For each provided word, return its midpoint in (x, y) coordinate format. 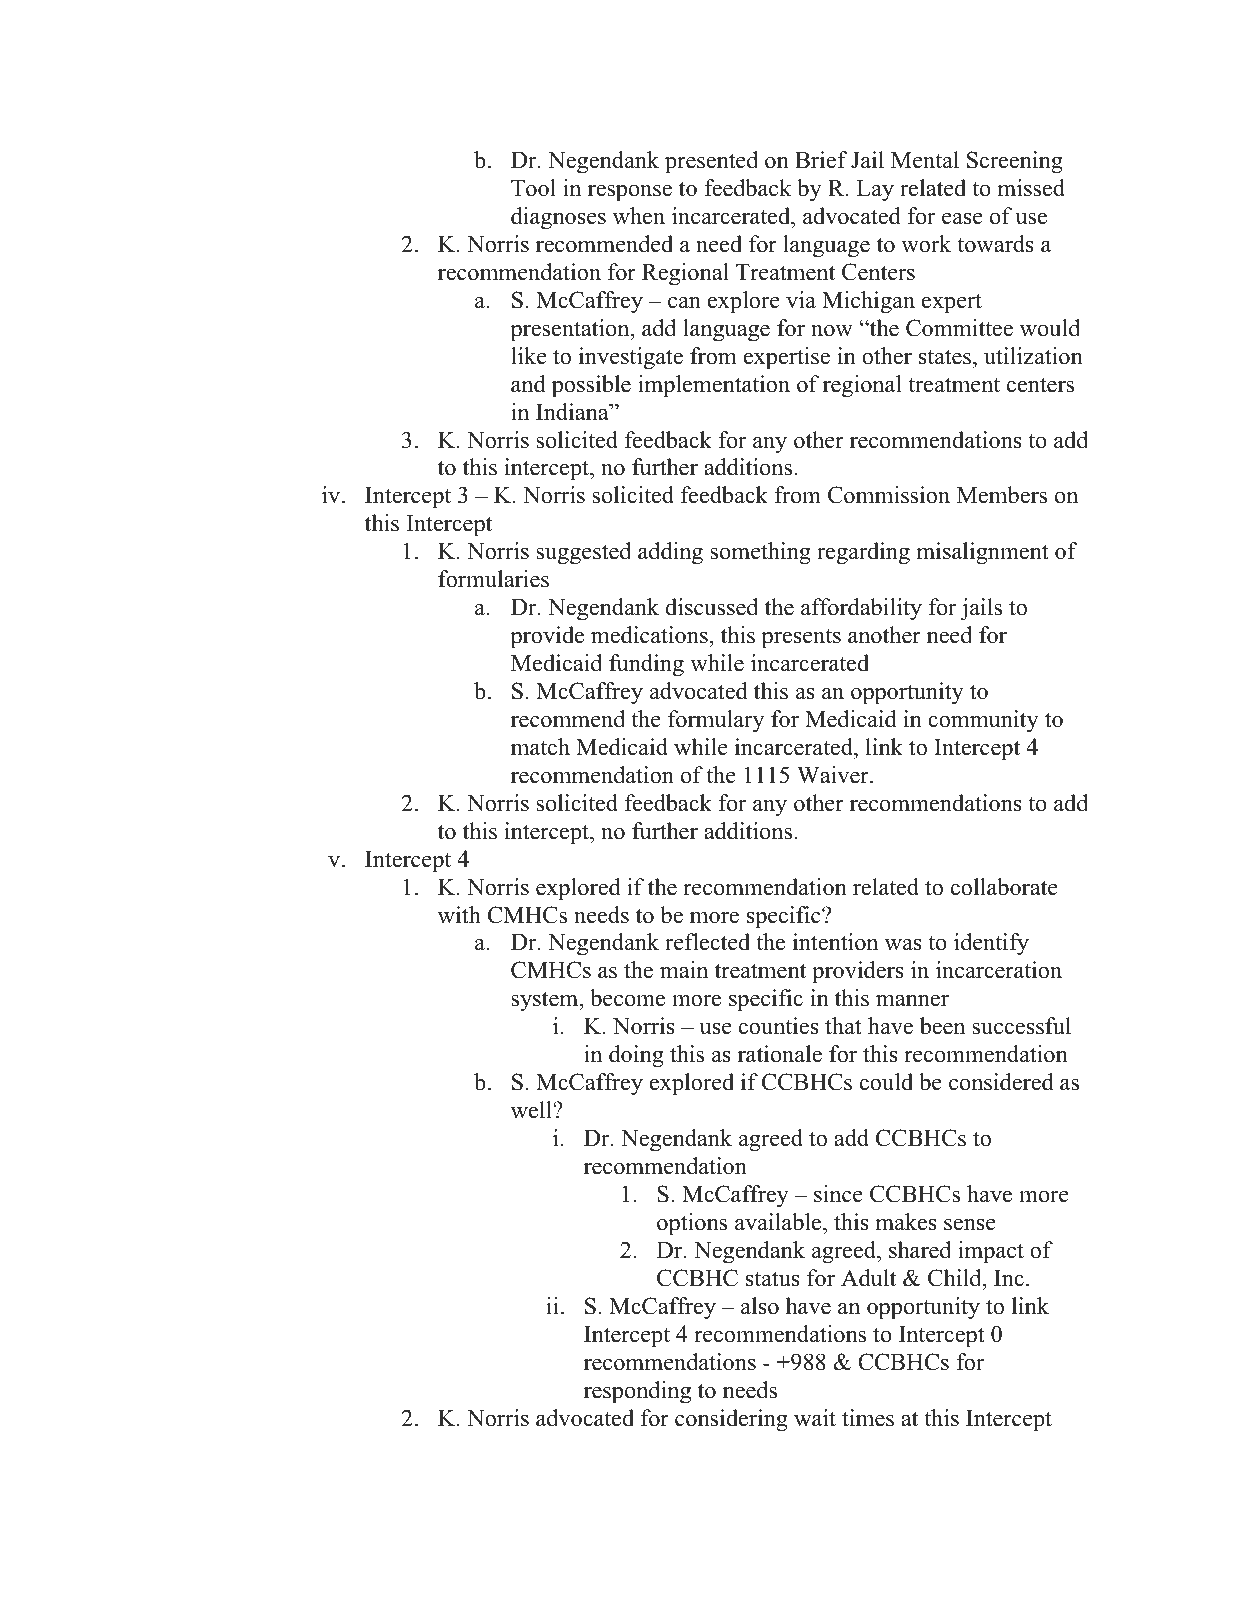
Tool (533, 188)
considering (731, 1420)
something (760, 553)
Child (956, 1278)
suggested (583, 553)
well (532, 1110)
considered (1001, 1082)
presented (711, 162)
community (983, 721)
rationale (780, 1054)
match (540, 747)
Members (1002, 495)
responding (637, 1392)
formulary (716, 721)
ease (962, 219)
